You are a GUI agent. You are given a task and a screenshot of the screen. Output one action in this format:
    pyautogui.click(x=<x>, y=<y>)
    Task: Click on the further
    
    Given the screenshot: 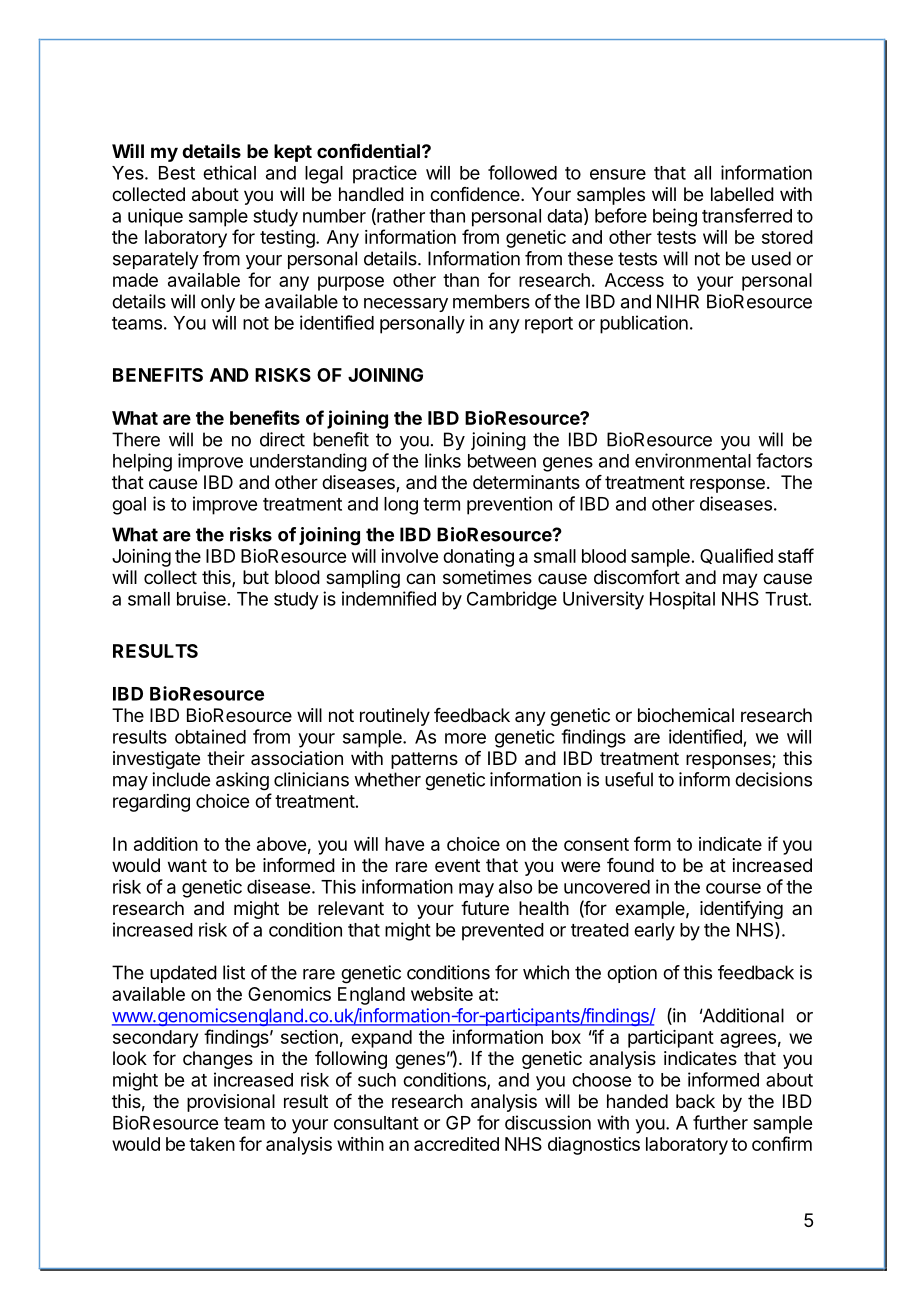 What is the action you would take?
    pyautogui.click(x=720, y=1122)
